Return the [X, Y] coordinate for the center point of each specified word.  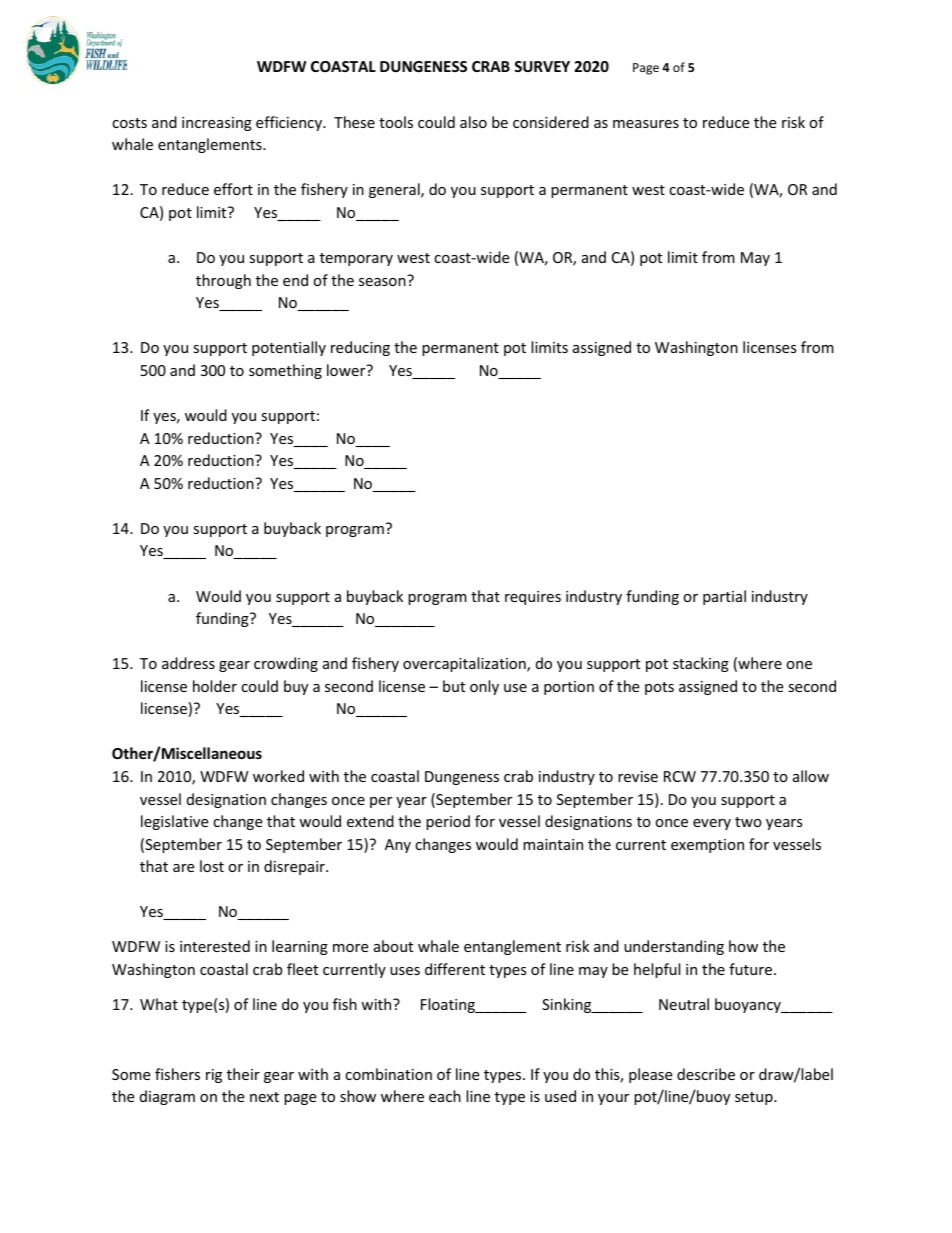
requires [533, 598]
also [473, 122]
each [445, 1096]
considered [551, 122]
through [223, 281]
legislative [174, 822]
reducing [360, 348]
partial [724, 597]
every [712, 824]
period [448, 822]
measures [646, 124]
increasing [217, 124]
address [188, 663]
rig [214, 1076]
